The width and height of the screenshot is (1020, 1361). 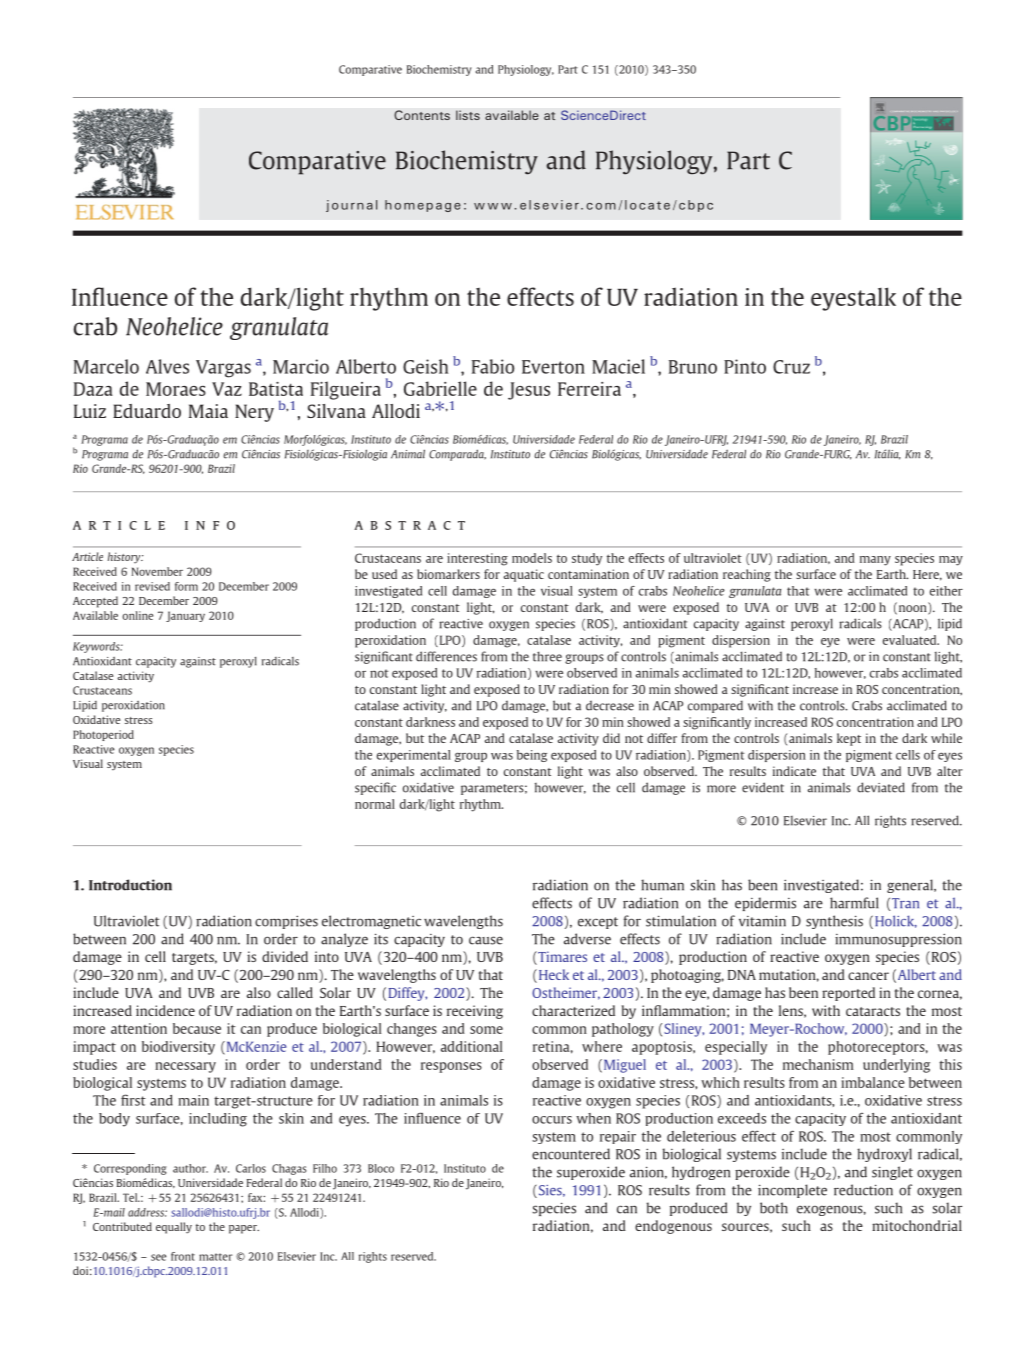 What do you see at coordinates (547, 656) in the screenshot?
I see `three` at bounding box center [547, 656].
